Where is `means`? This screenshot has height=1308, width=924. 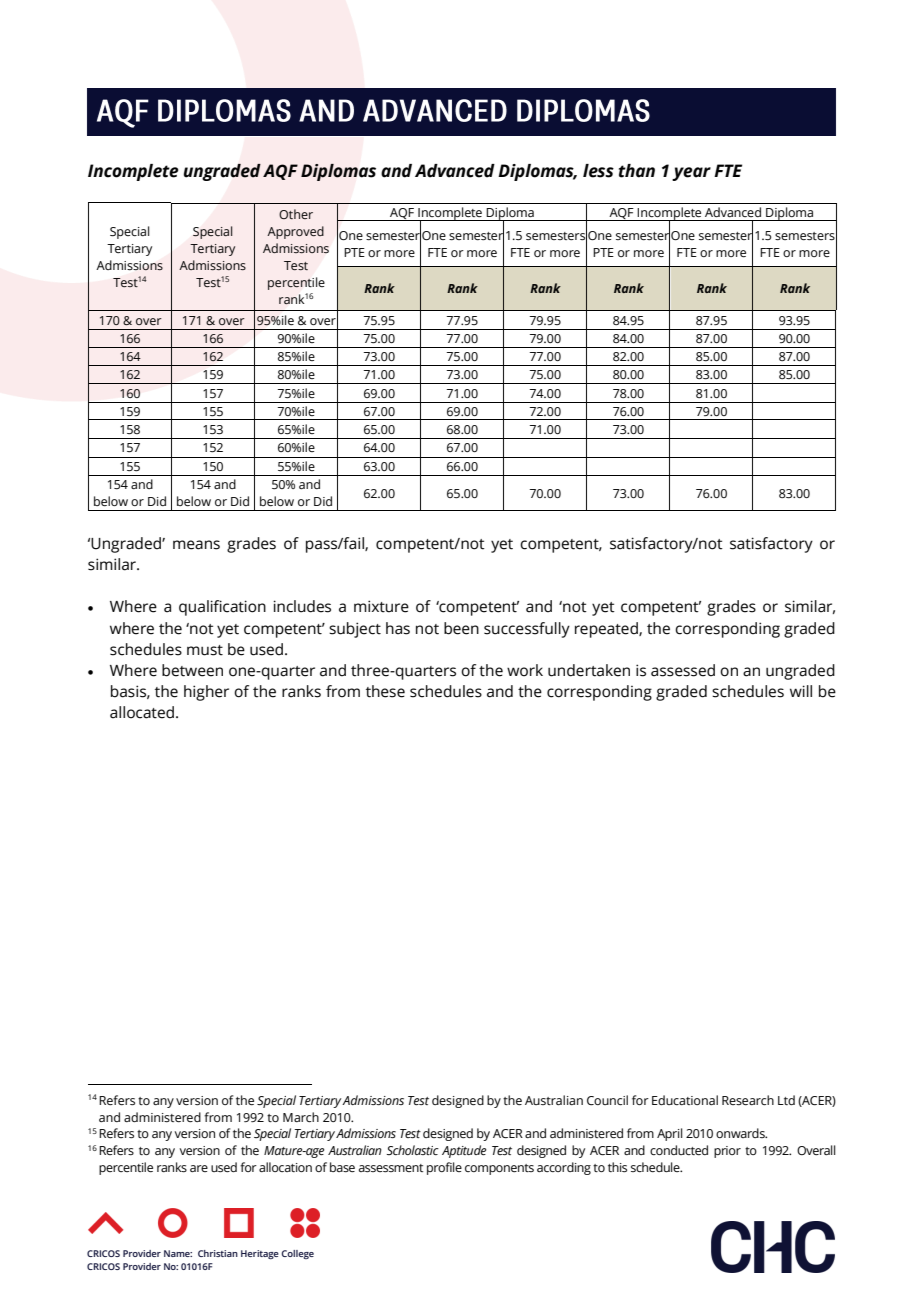 means is located at coordinates (196, 545).
